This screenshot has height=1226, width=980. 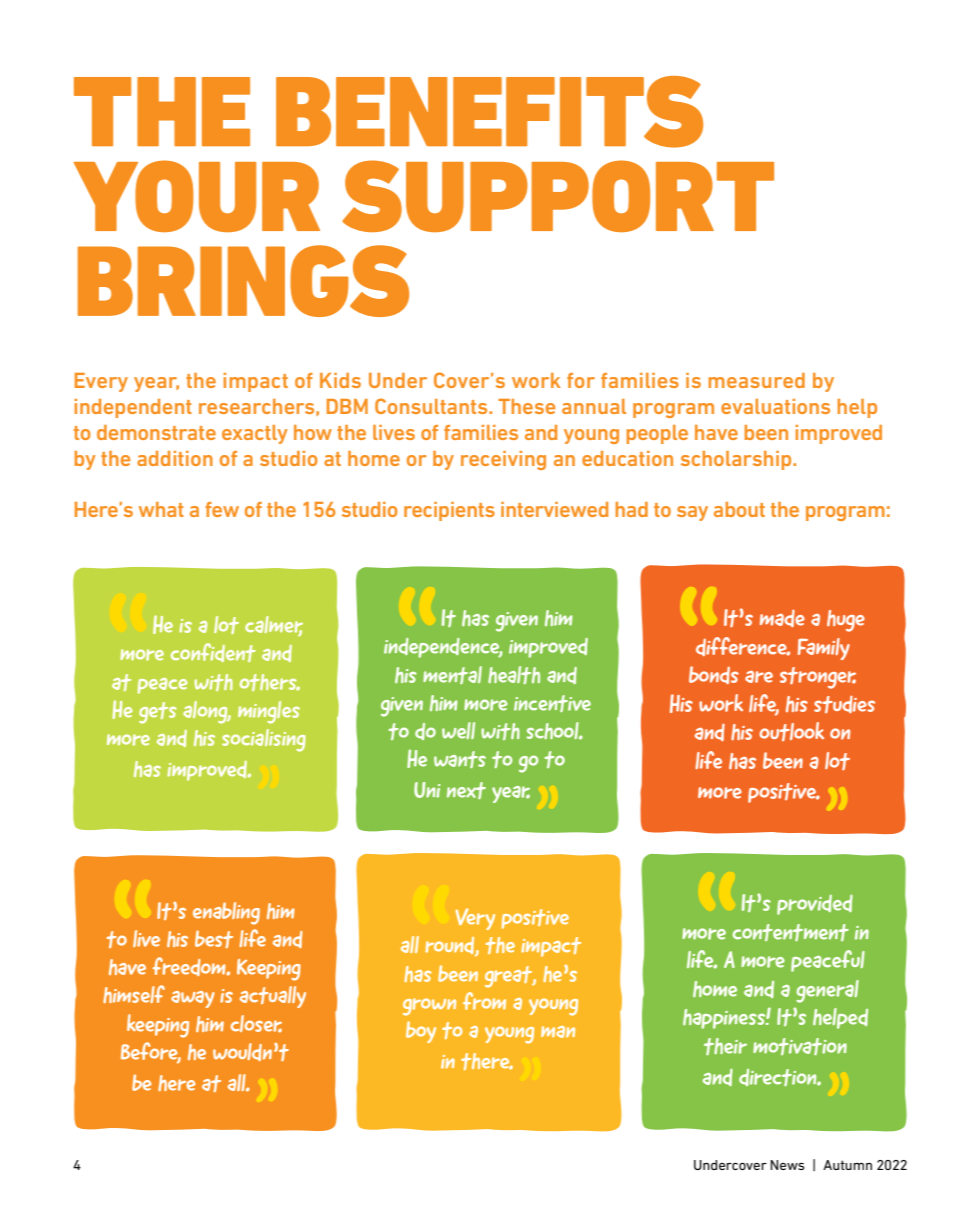 I want to click on closer, so click(x=256, y=1024).
